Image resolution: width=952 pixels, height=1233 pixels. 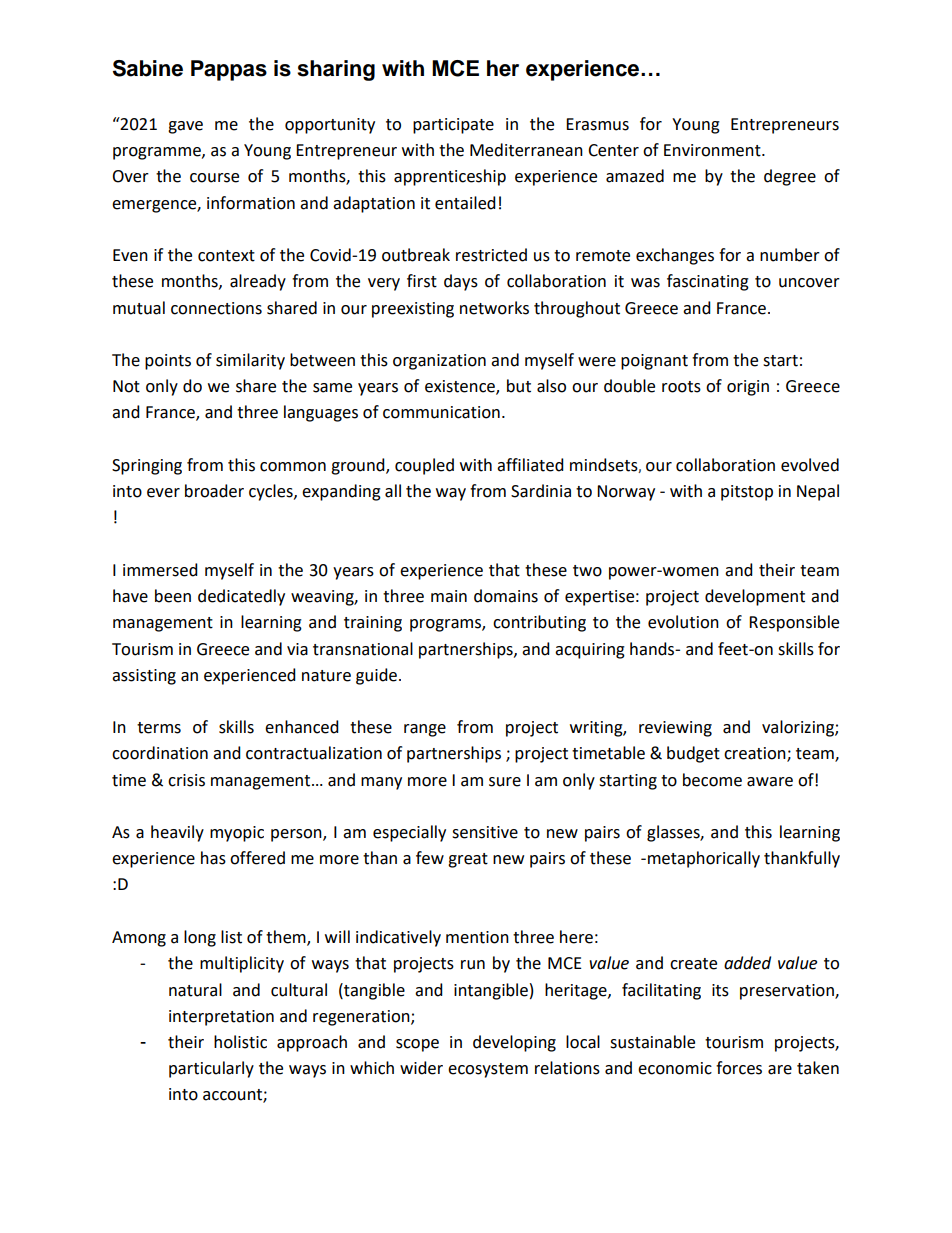 I want to click on participate, so click(x=453, y=126).
